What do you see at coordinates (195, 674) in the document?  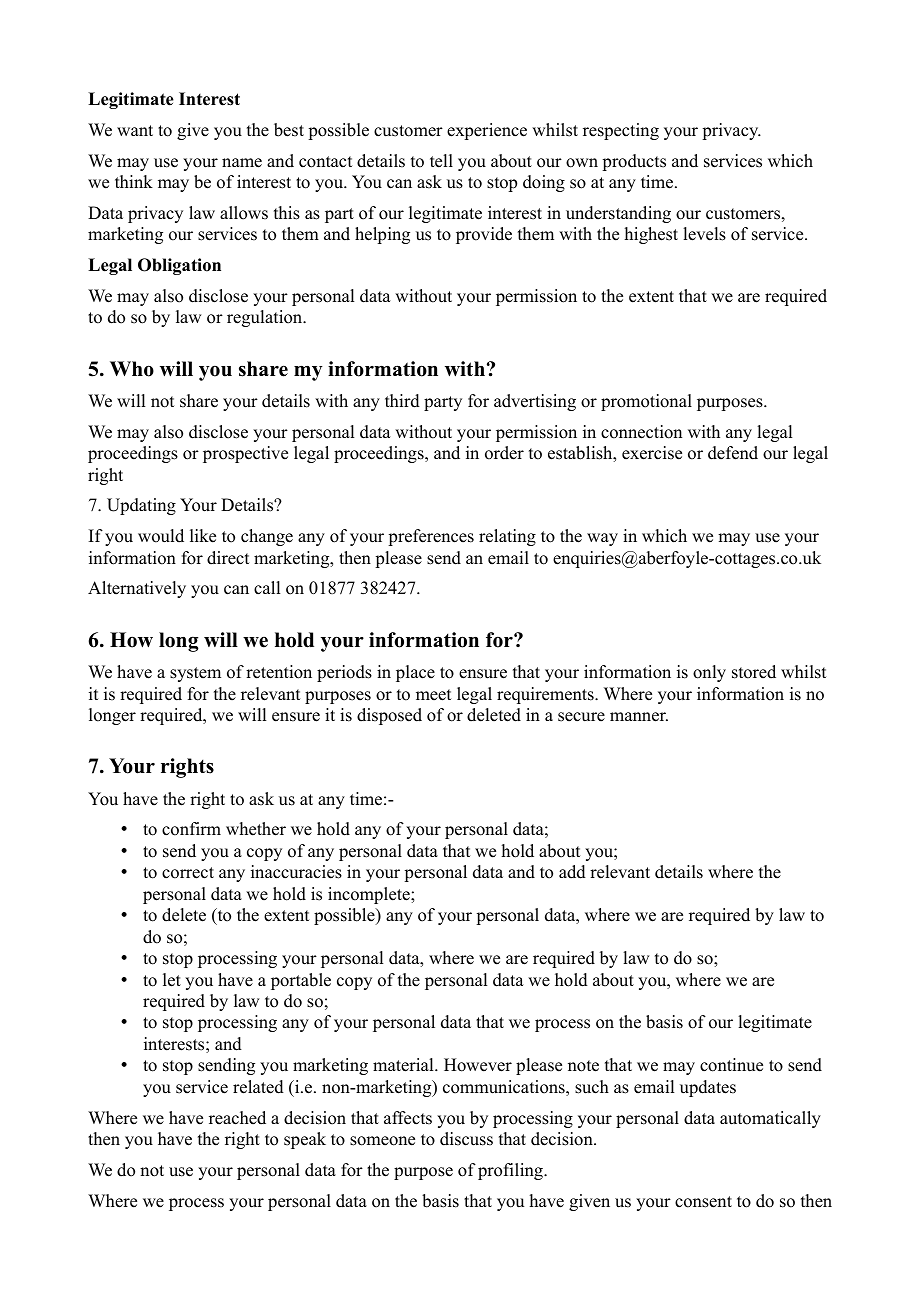 I see `system` at bounding box center [195, 674].
